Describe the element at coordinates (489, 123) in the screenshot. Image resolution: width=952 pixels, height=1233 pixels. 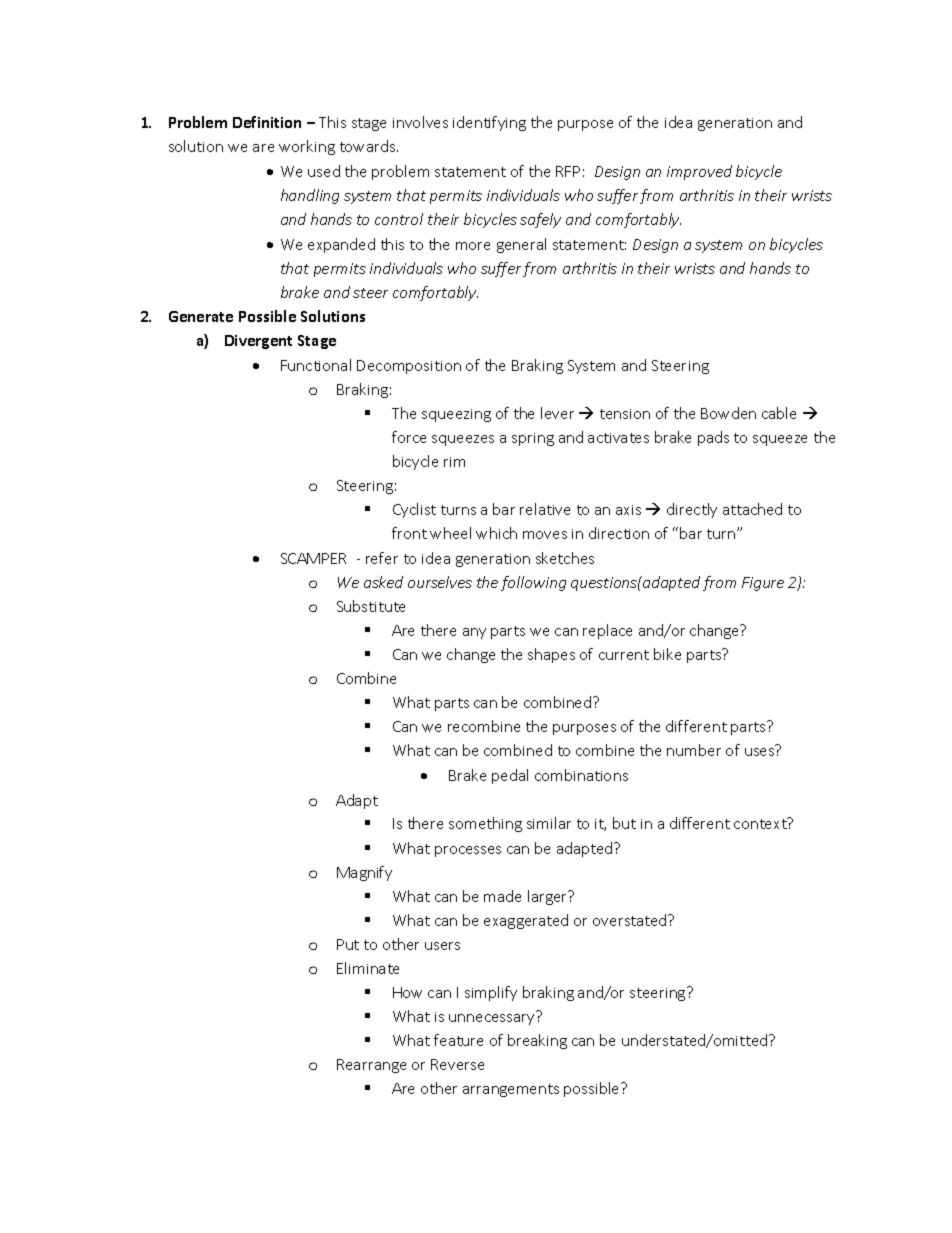
I see `identifying` at that location.
